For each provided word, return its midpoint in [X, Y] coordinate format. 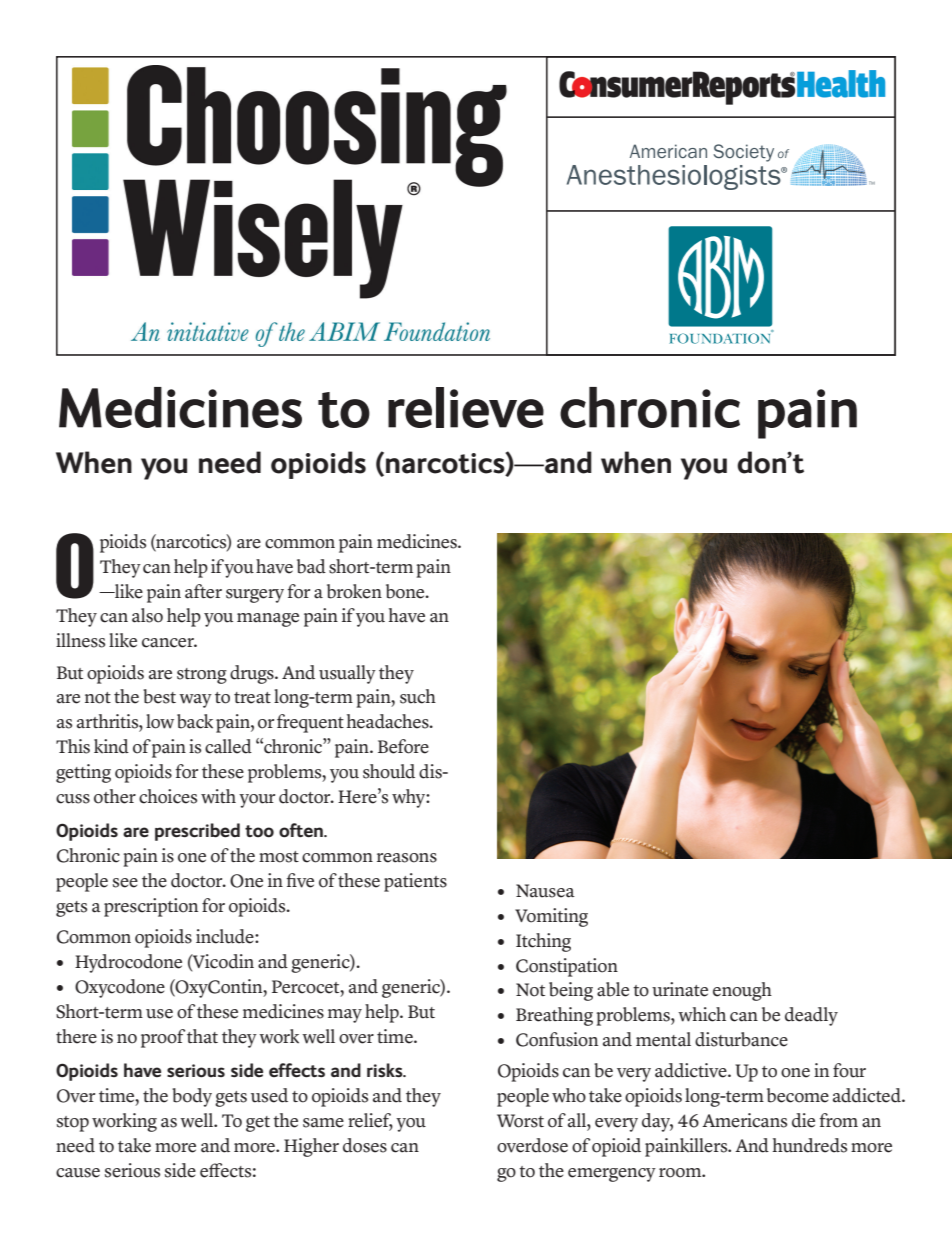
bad [311, 566]
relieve [466, 407]
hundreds [810, 1145]
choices [168, 796]
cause [78, 1173]
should [389, 771]
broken [354, 591]
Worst [520, 1121]
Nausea [545, 891]
